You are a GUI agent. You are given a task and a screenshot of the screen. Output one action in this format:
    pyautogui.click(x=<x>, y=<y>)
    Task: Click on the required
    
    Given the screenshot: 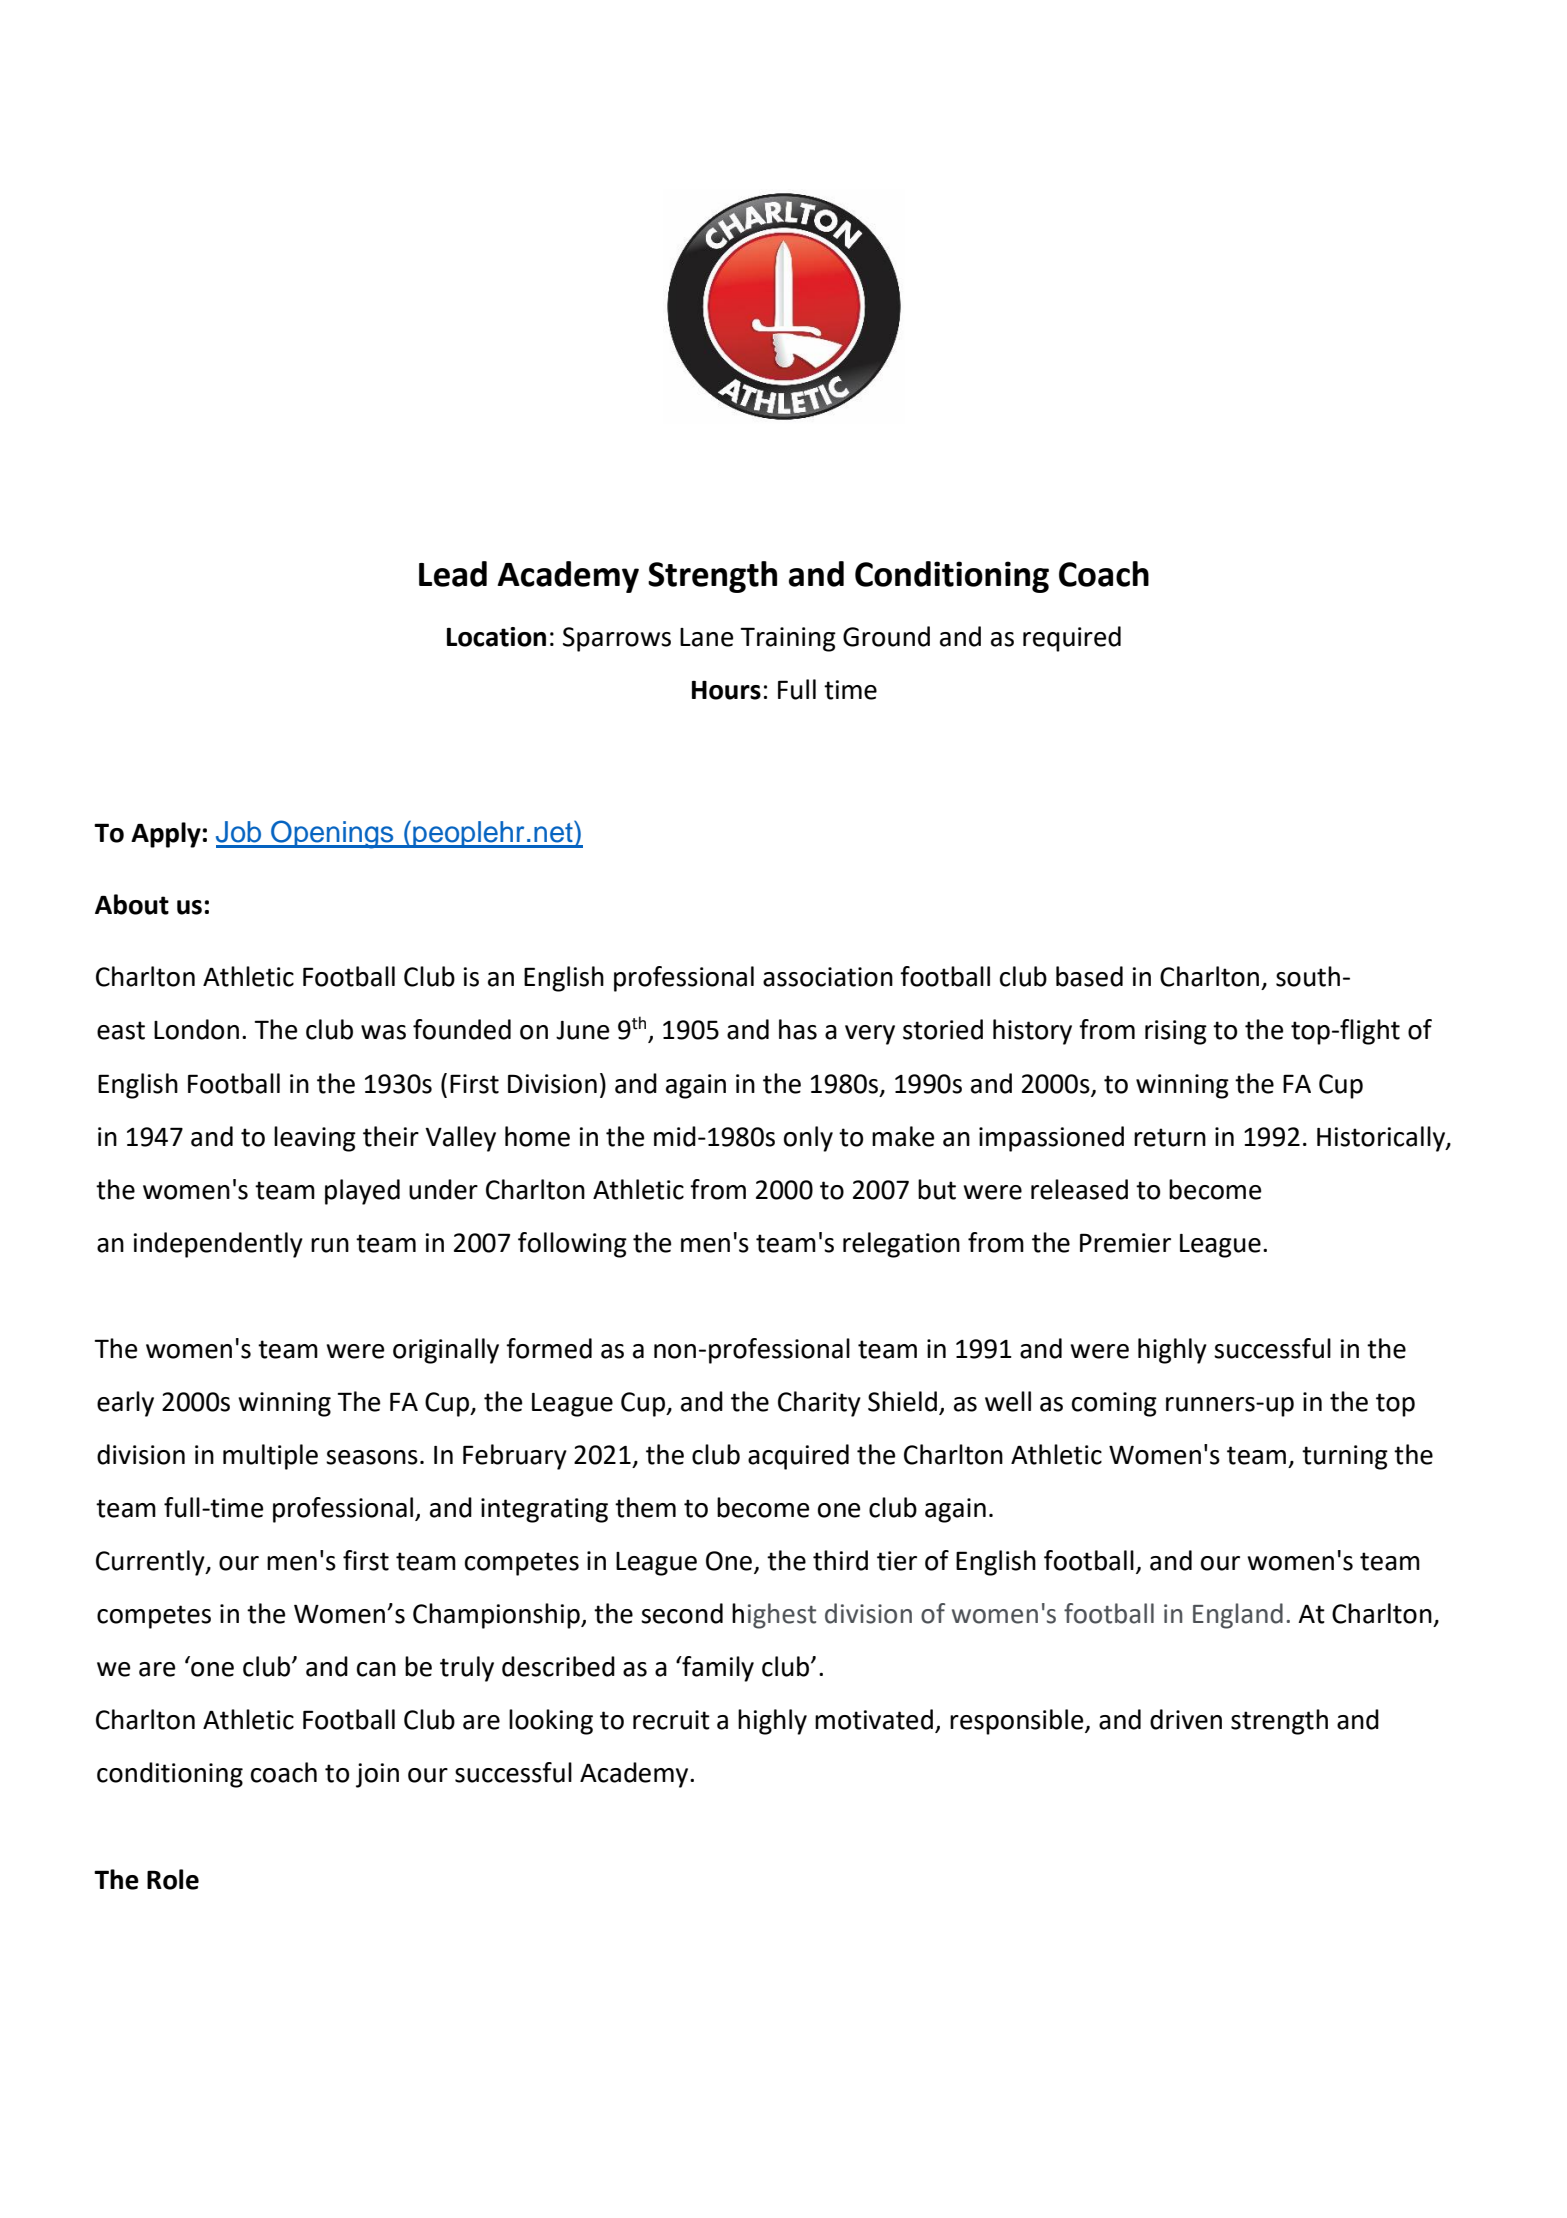 What is the action you would take?
    pyautogui.click(x=1072, y=639)
